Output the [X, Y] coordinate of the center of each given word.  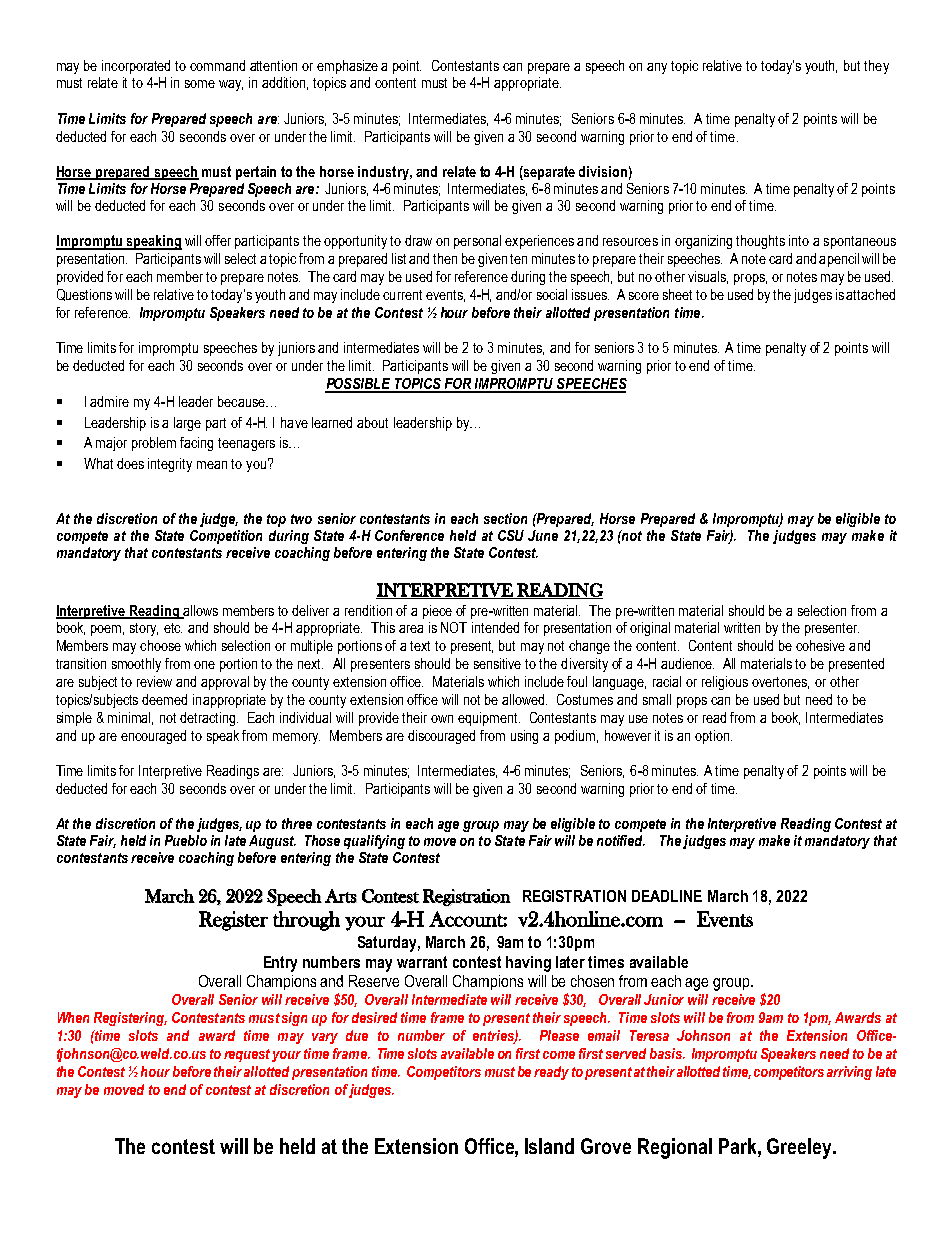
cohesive [820, 645]
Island [549, 1146]
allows [199, 611]
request [247, 1055]
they [876, 67]
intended [495, 627]
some [200, 84]
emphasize [347, 67]
